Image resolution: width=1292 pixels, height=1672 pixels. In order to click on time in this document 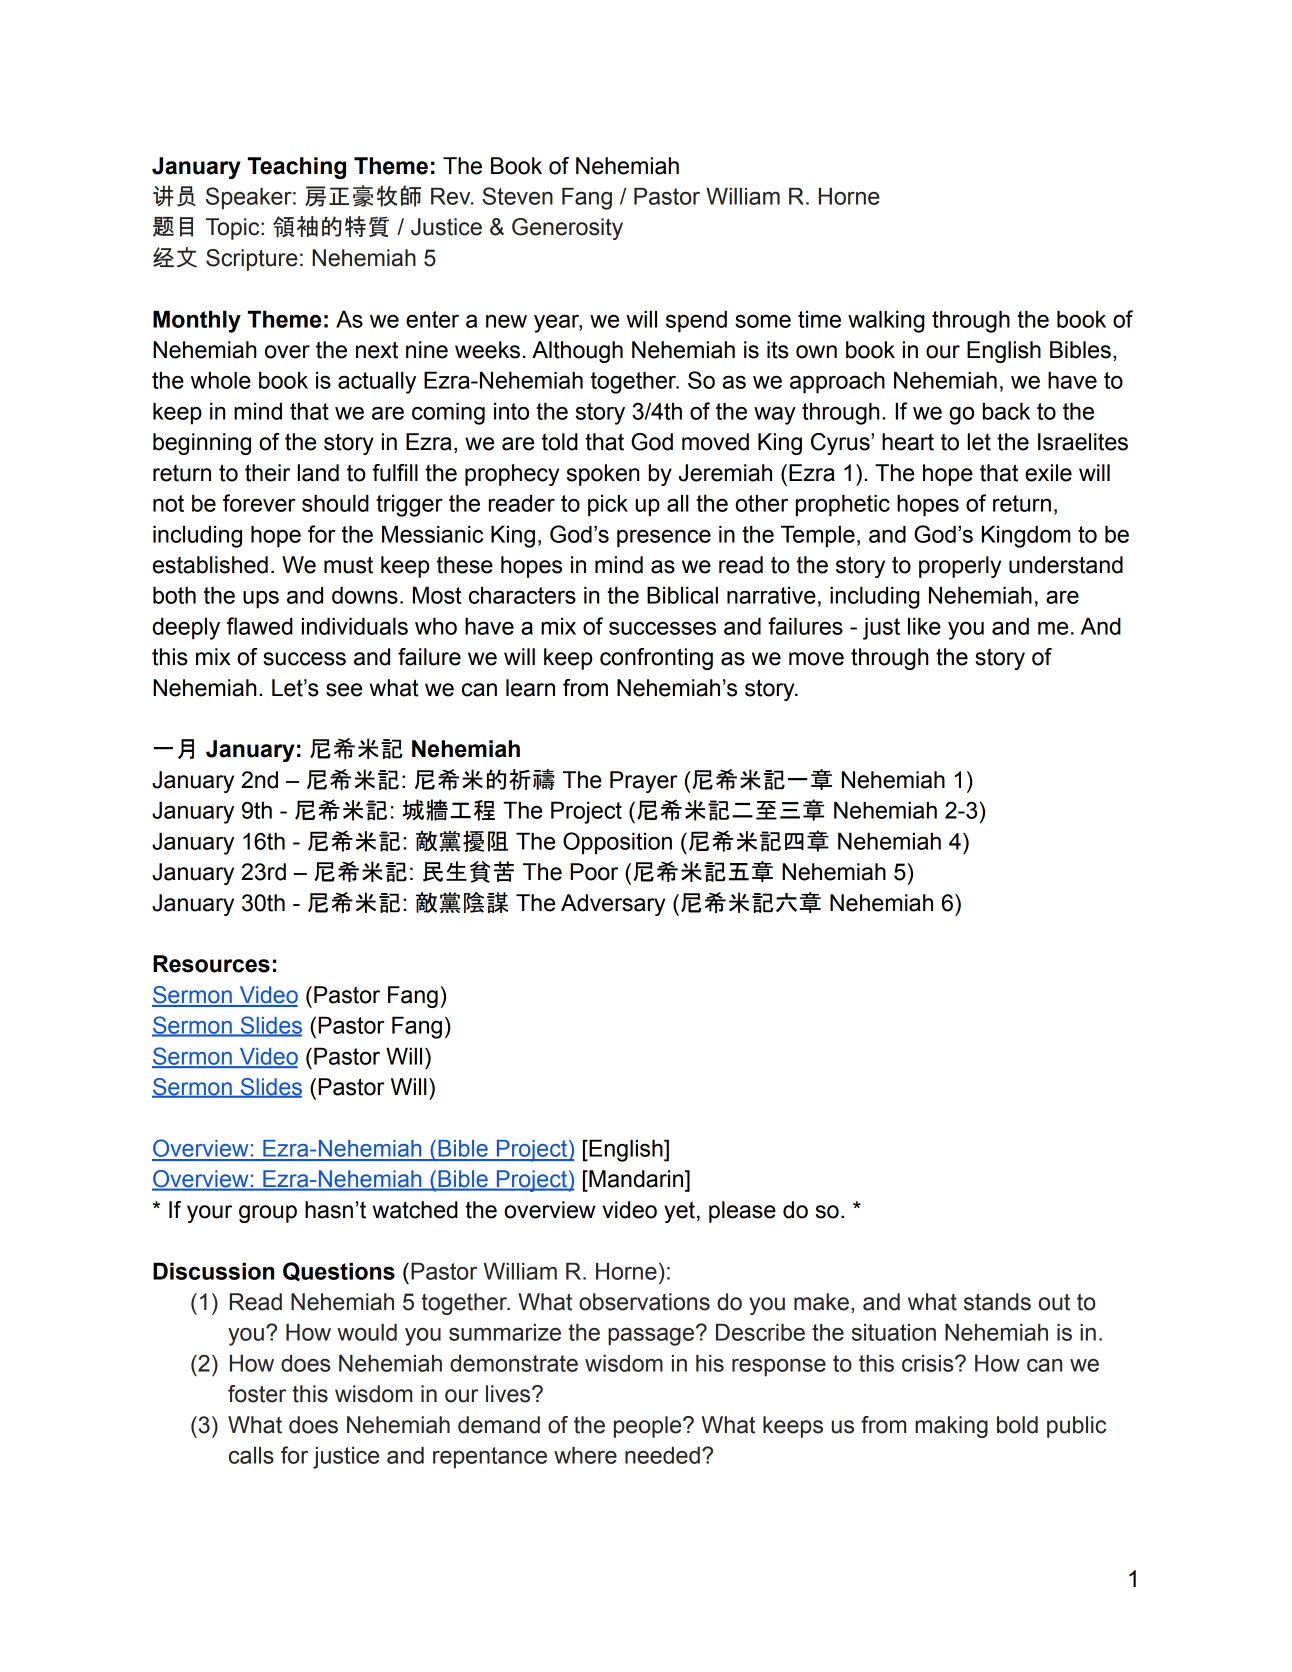, I will do `click(819, 319)`.
